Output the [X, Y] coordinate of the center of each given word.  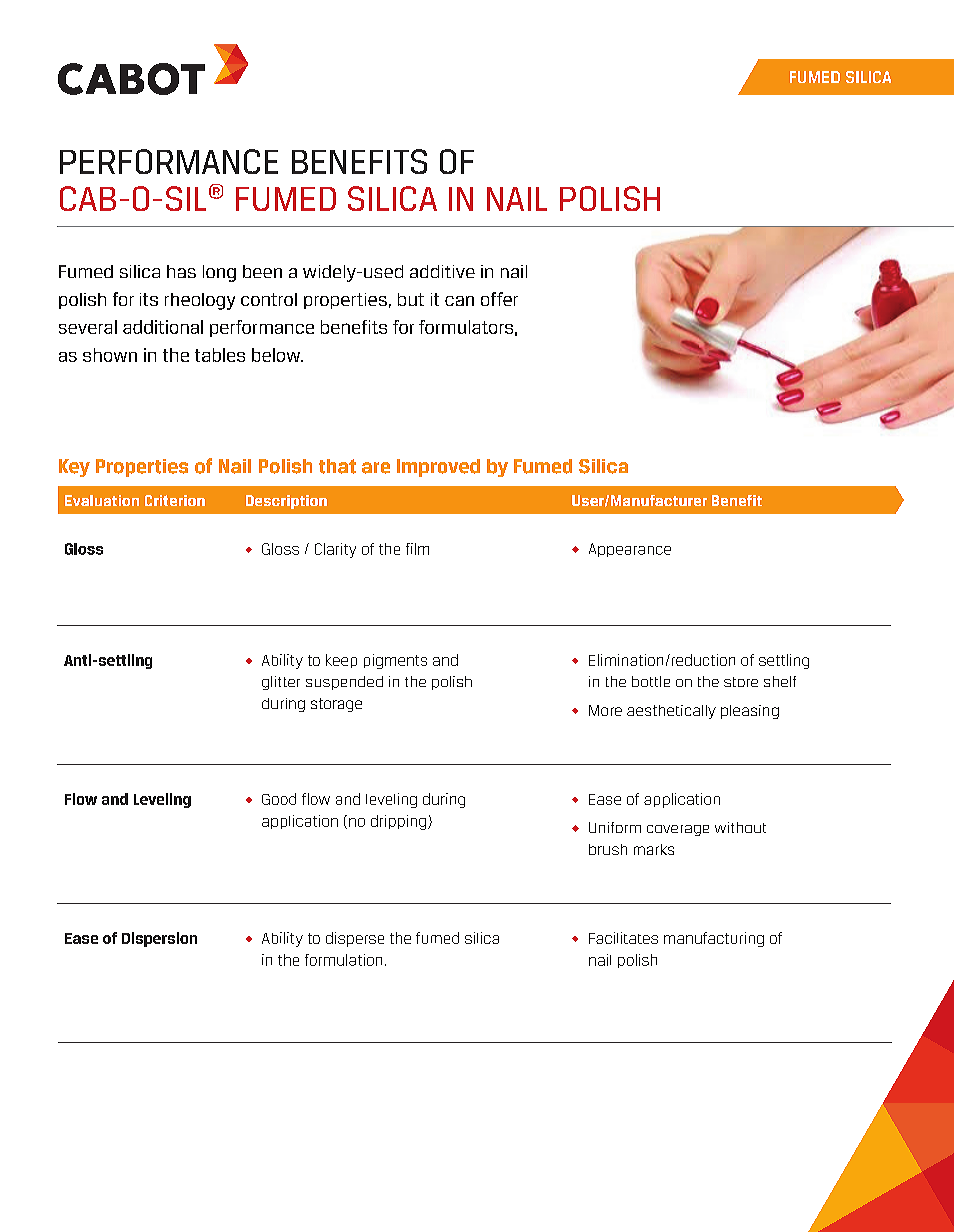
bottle [651, 681]
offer [499, 299]
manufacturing [714, 939]
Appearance [630, 550]
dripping [398, 822]
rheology [200, 301]
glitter [281, 683]
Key [74, 468]
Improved [438, 468]
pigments [395, 661]
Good [279, 799]
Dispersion [159, 939]
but [411, 299]
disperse [355, 939]
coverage [678, 830]
